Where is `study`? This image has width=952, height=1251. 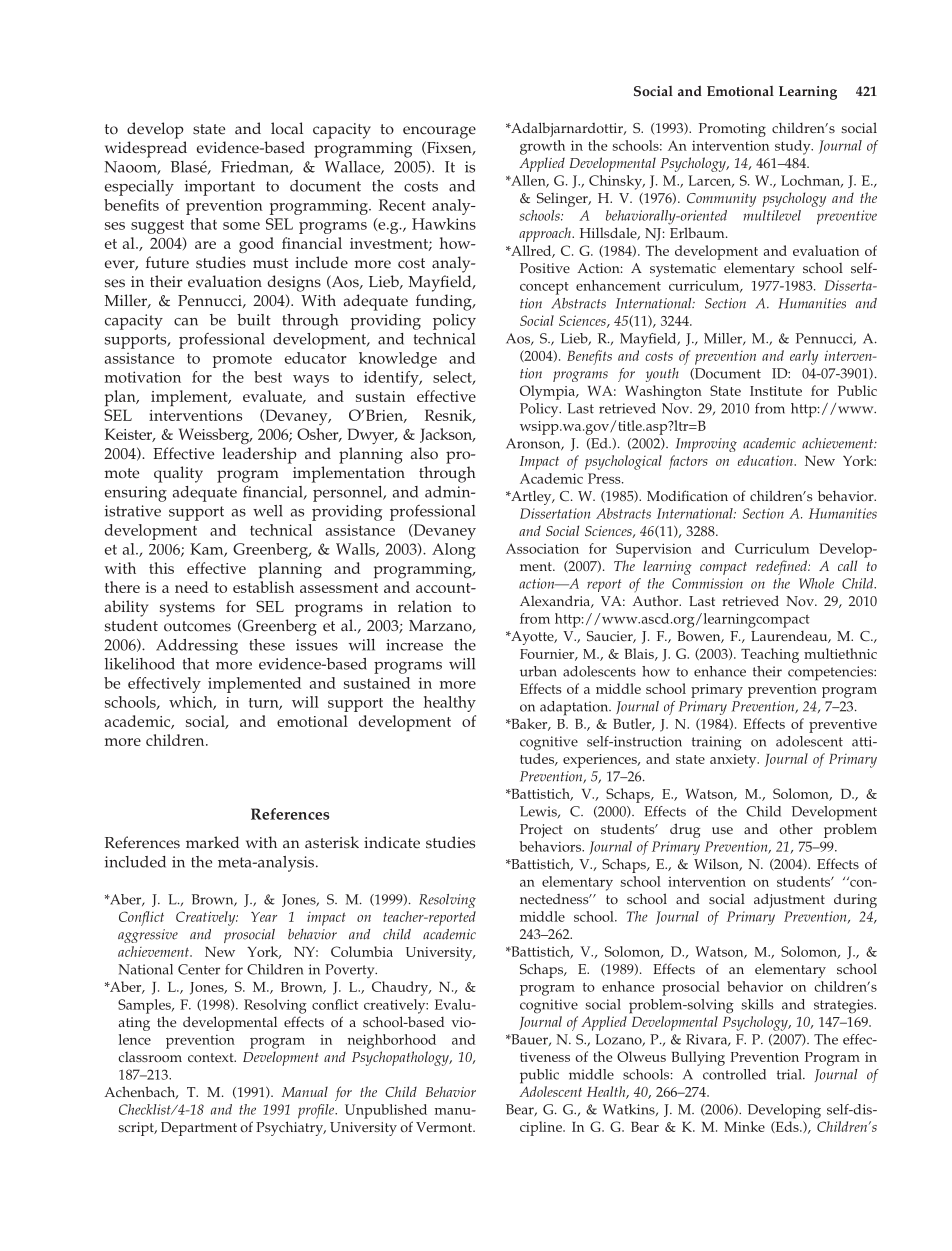
study is located at coordinates (794, 147).
